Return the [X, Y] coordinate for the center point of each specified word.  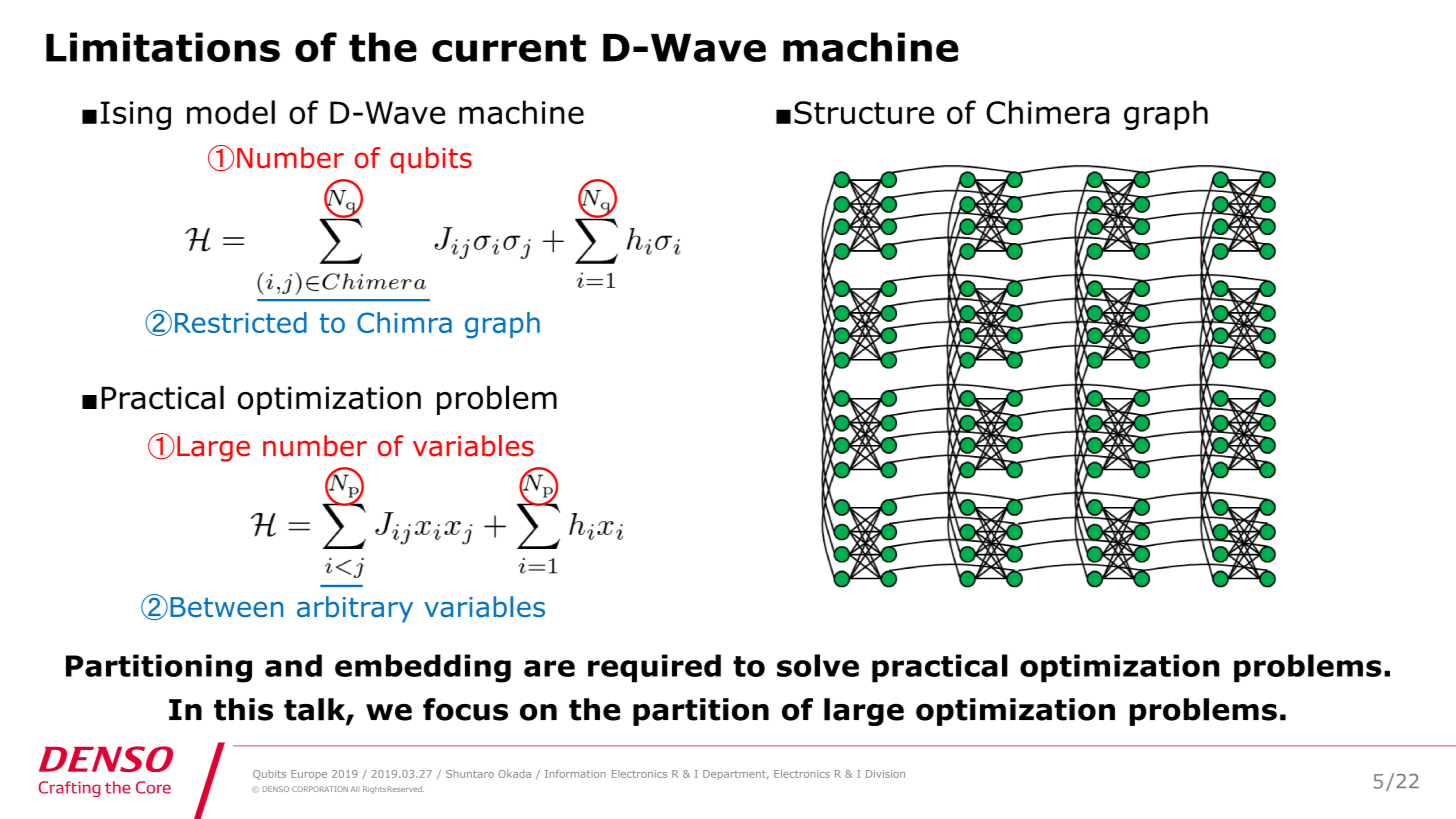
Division [885, 774]
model [231, 112]
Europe [309, 775]
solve [818, 665]
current [509, 48]
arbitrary [355, 609]
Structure [864, 112]
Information [575, 774]
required [654, 668]
